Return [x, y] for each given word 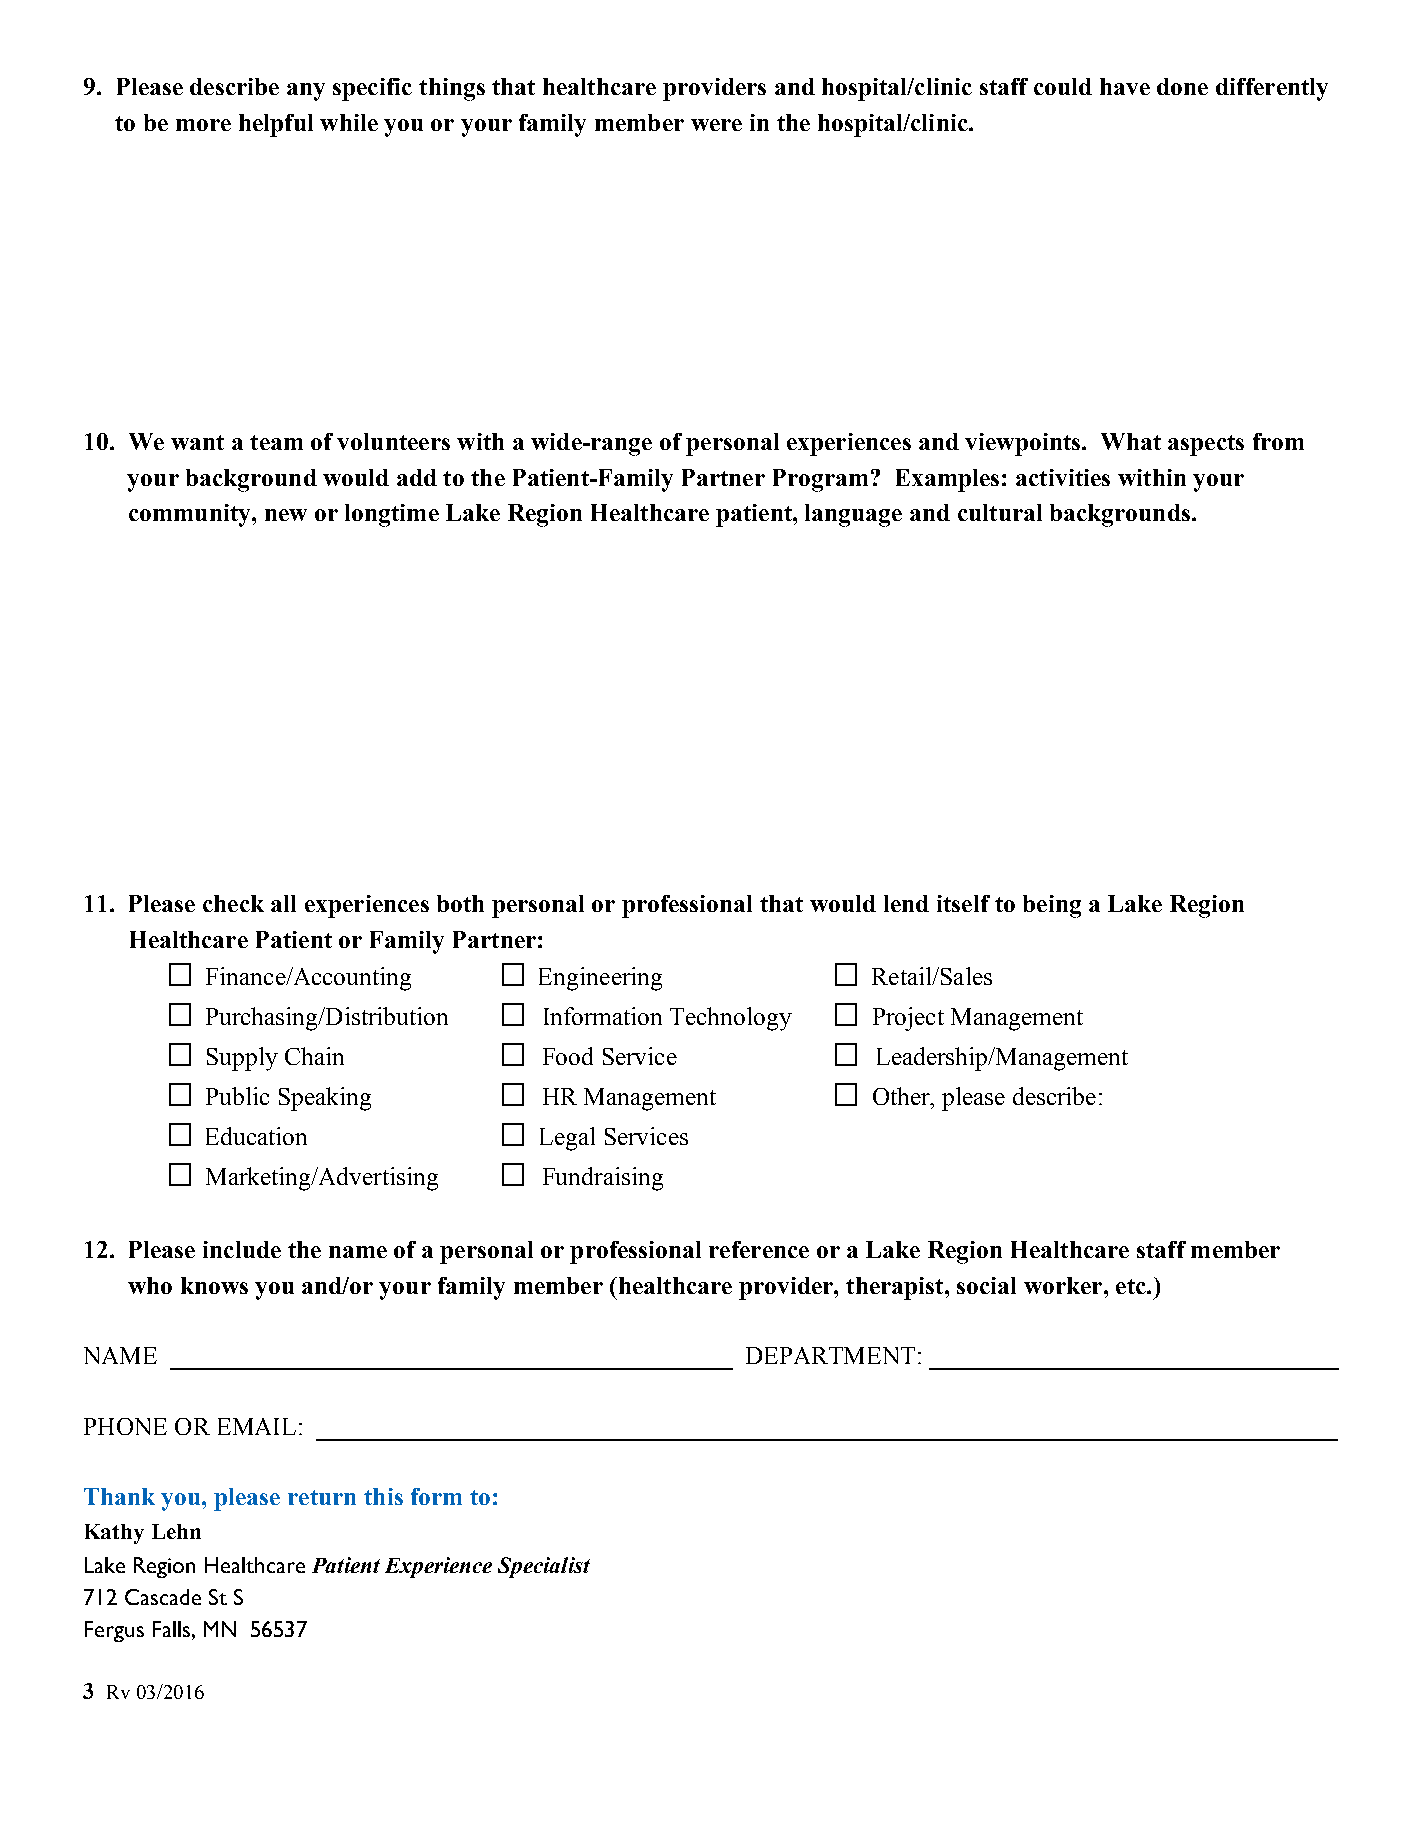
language [853, 515]
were [716, 125]
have [1125, 86]
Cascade [163, 1597]
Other [902, 1096]
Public [237, 1096]
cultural [1000, 512]
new [286, 515]
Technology [731, 1019]
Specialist [544, 1567]
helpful [276, 125]
